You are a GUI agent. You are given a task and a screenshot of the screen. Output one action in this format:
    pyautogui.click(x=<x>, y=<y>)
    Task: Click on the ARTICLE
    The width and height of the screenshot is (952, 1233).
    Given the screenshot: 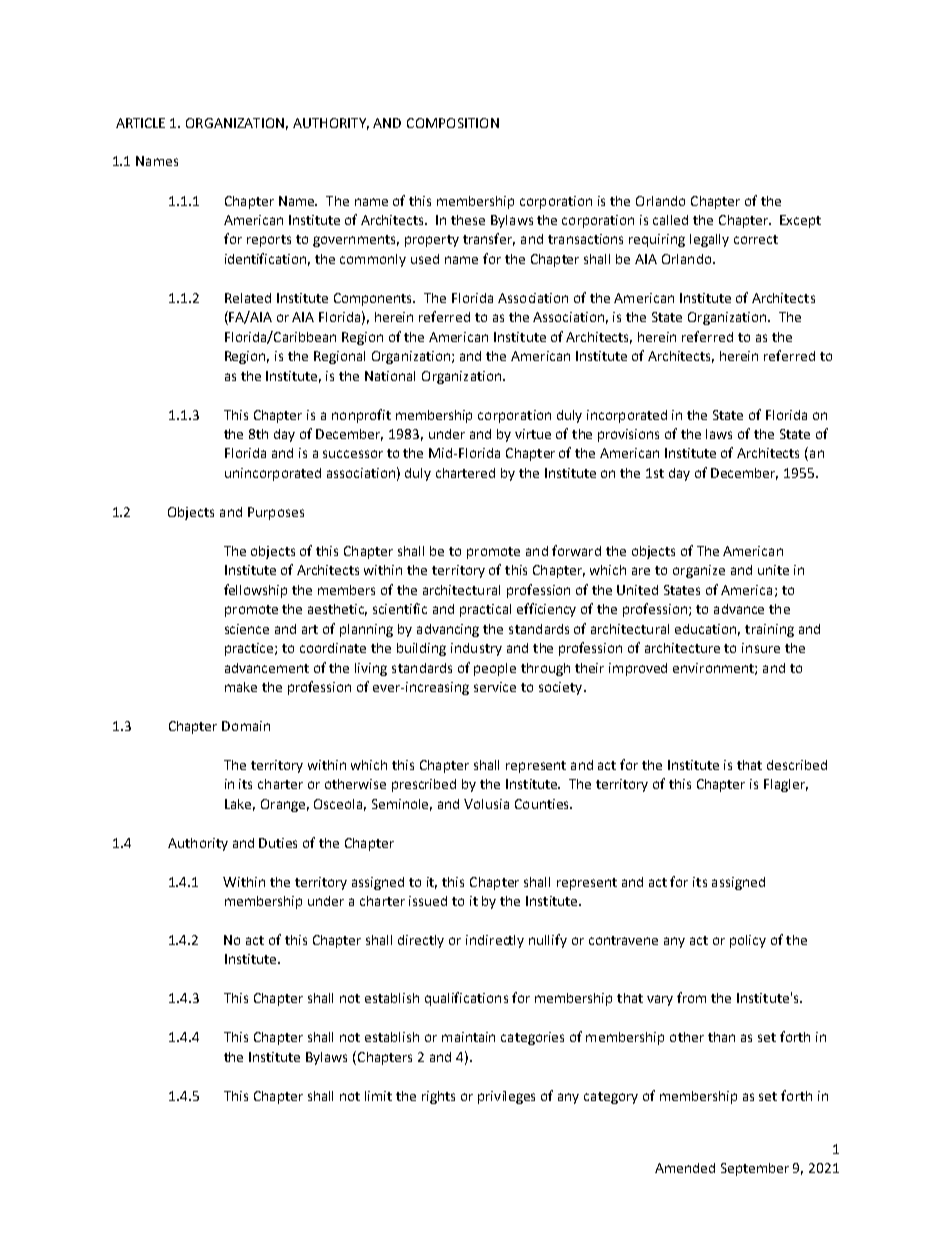 What is the action you would take?
    pyautogui.click(x=140, y=123)
